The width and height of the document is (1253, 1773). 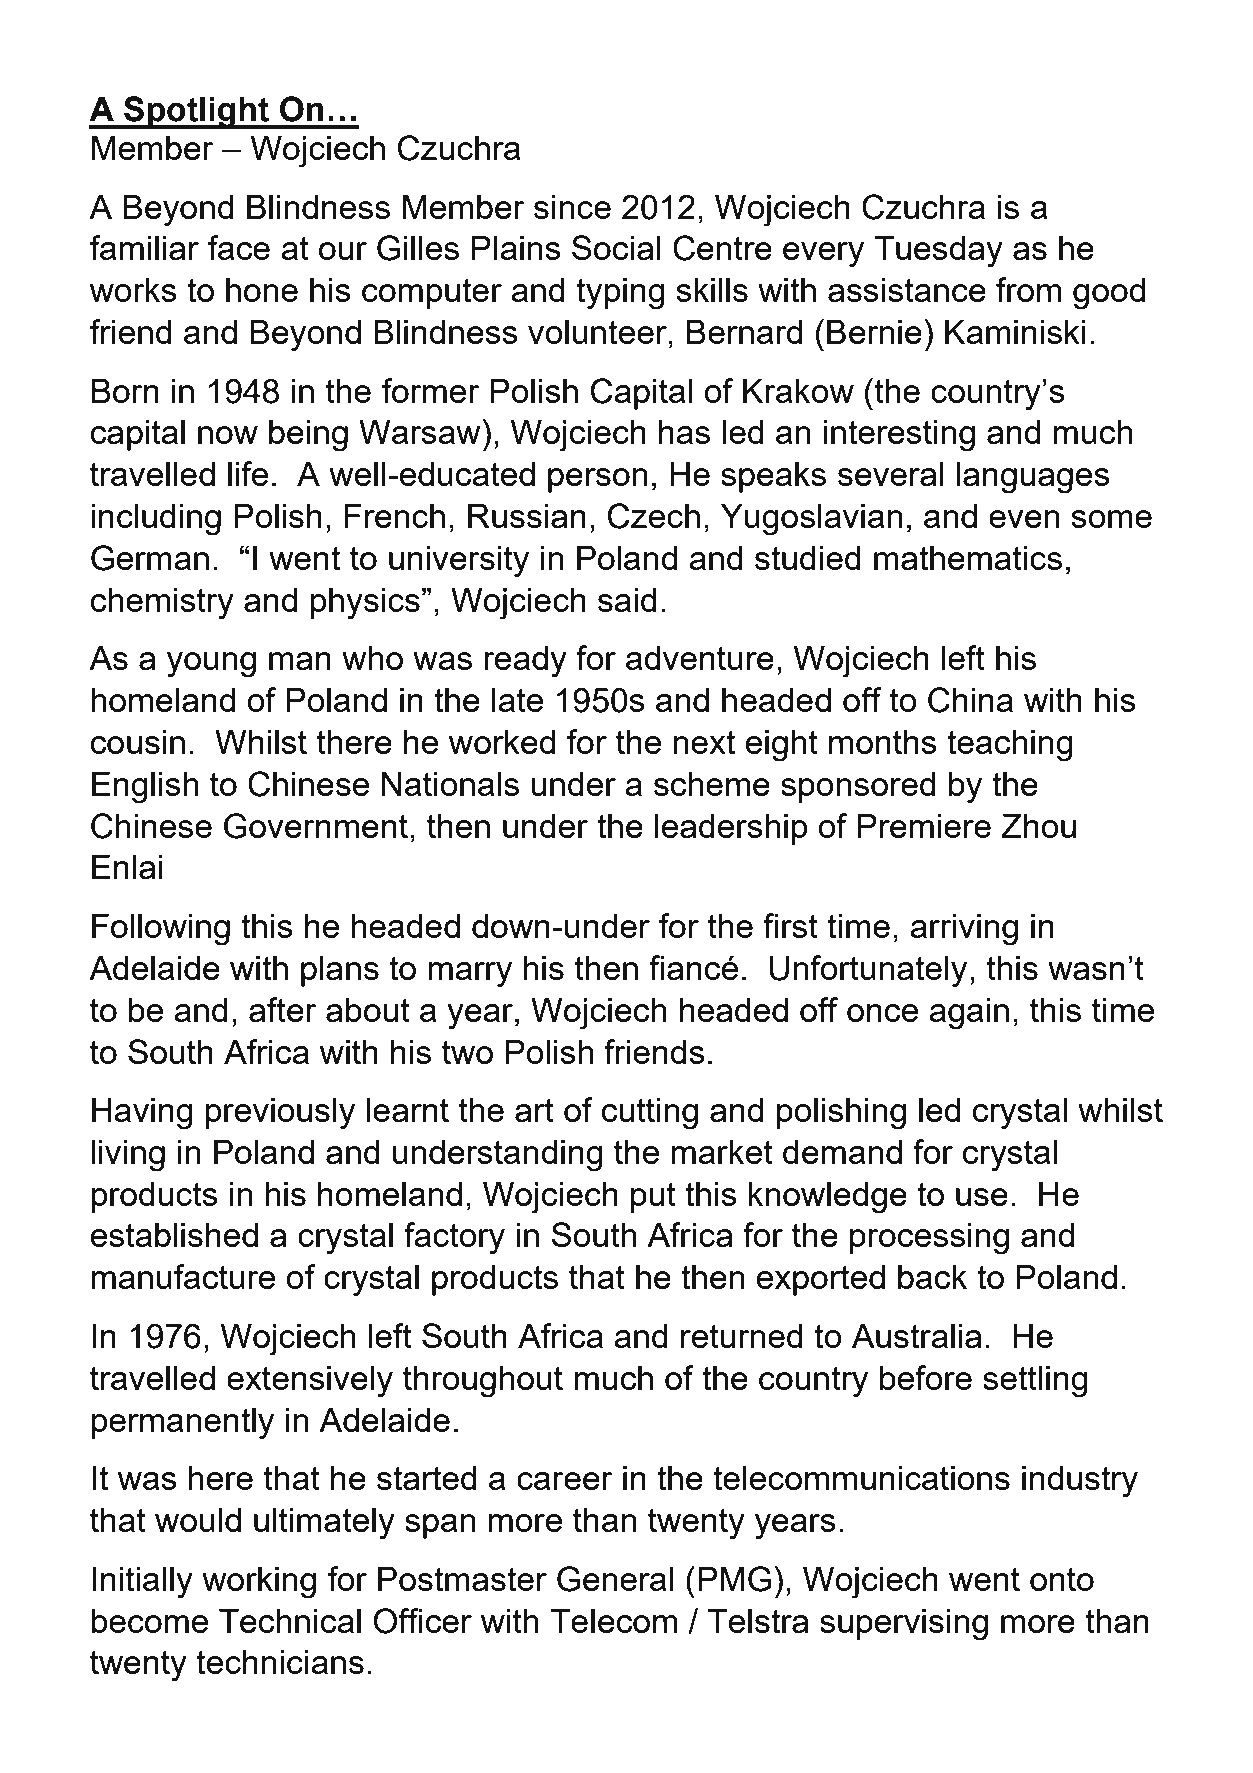 What do you see at coordinates (161, 930) in the document?
I see `Following` at bounding box center [161, 930].
